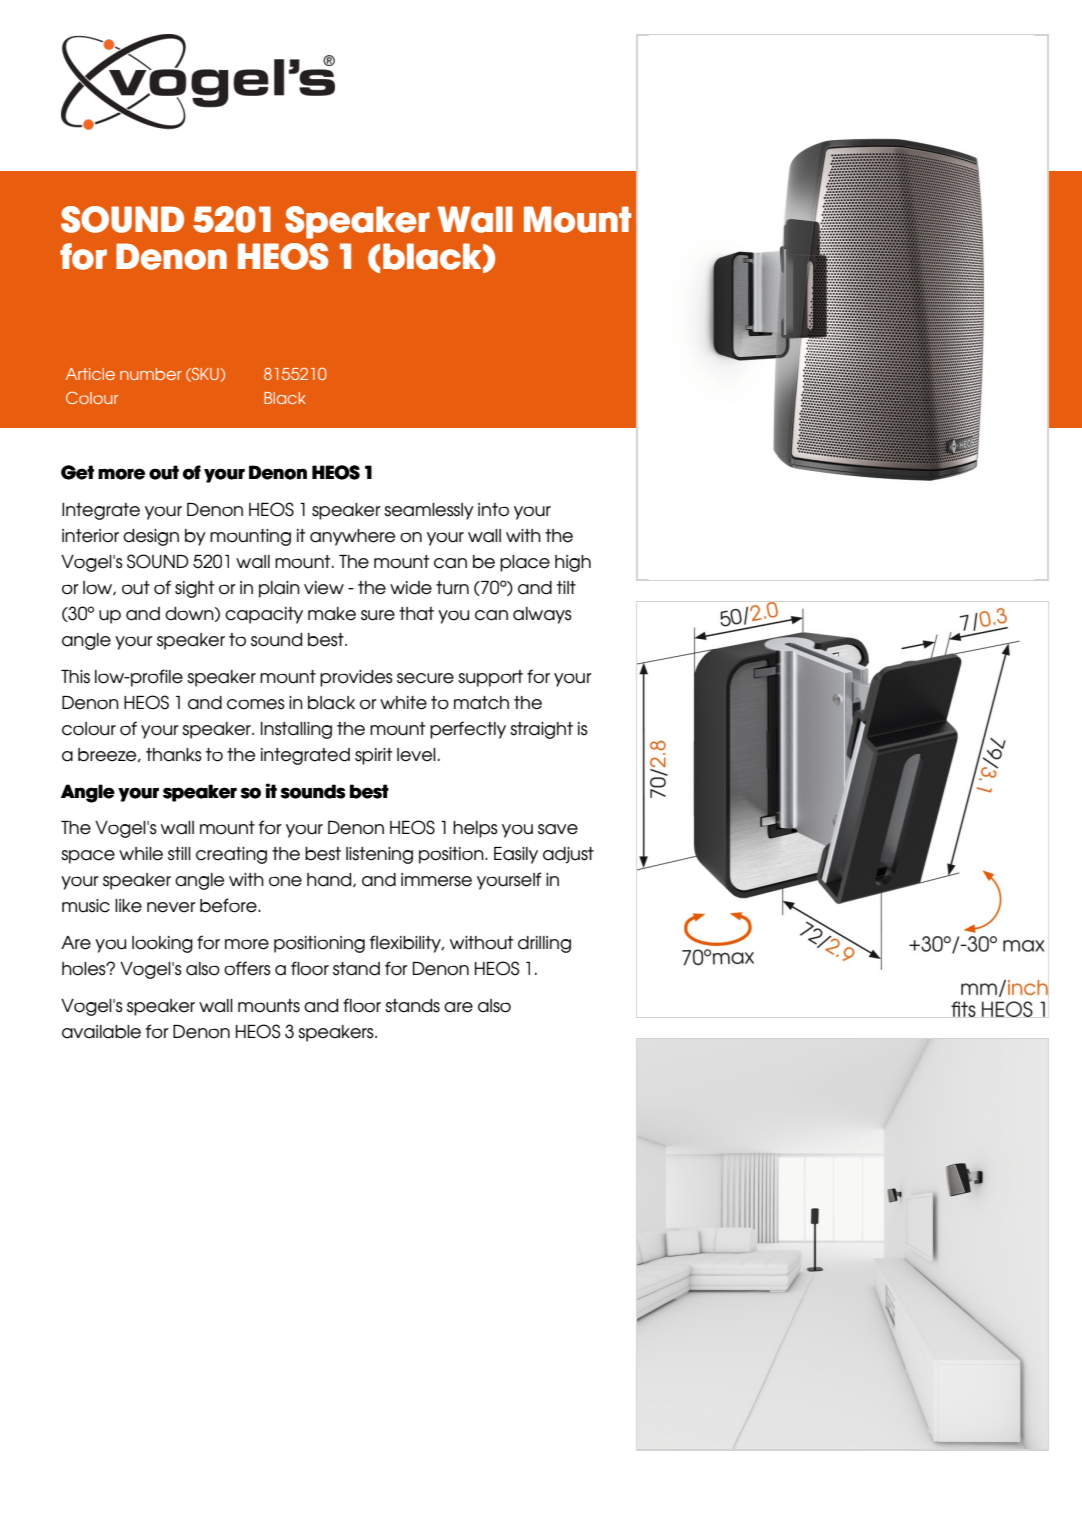  What do you see at coordinates (352, 537) in the page?
I see `anywhere` at bounding box center [352, 537].
